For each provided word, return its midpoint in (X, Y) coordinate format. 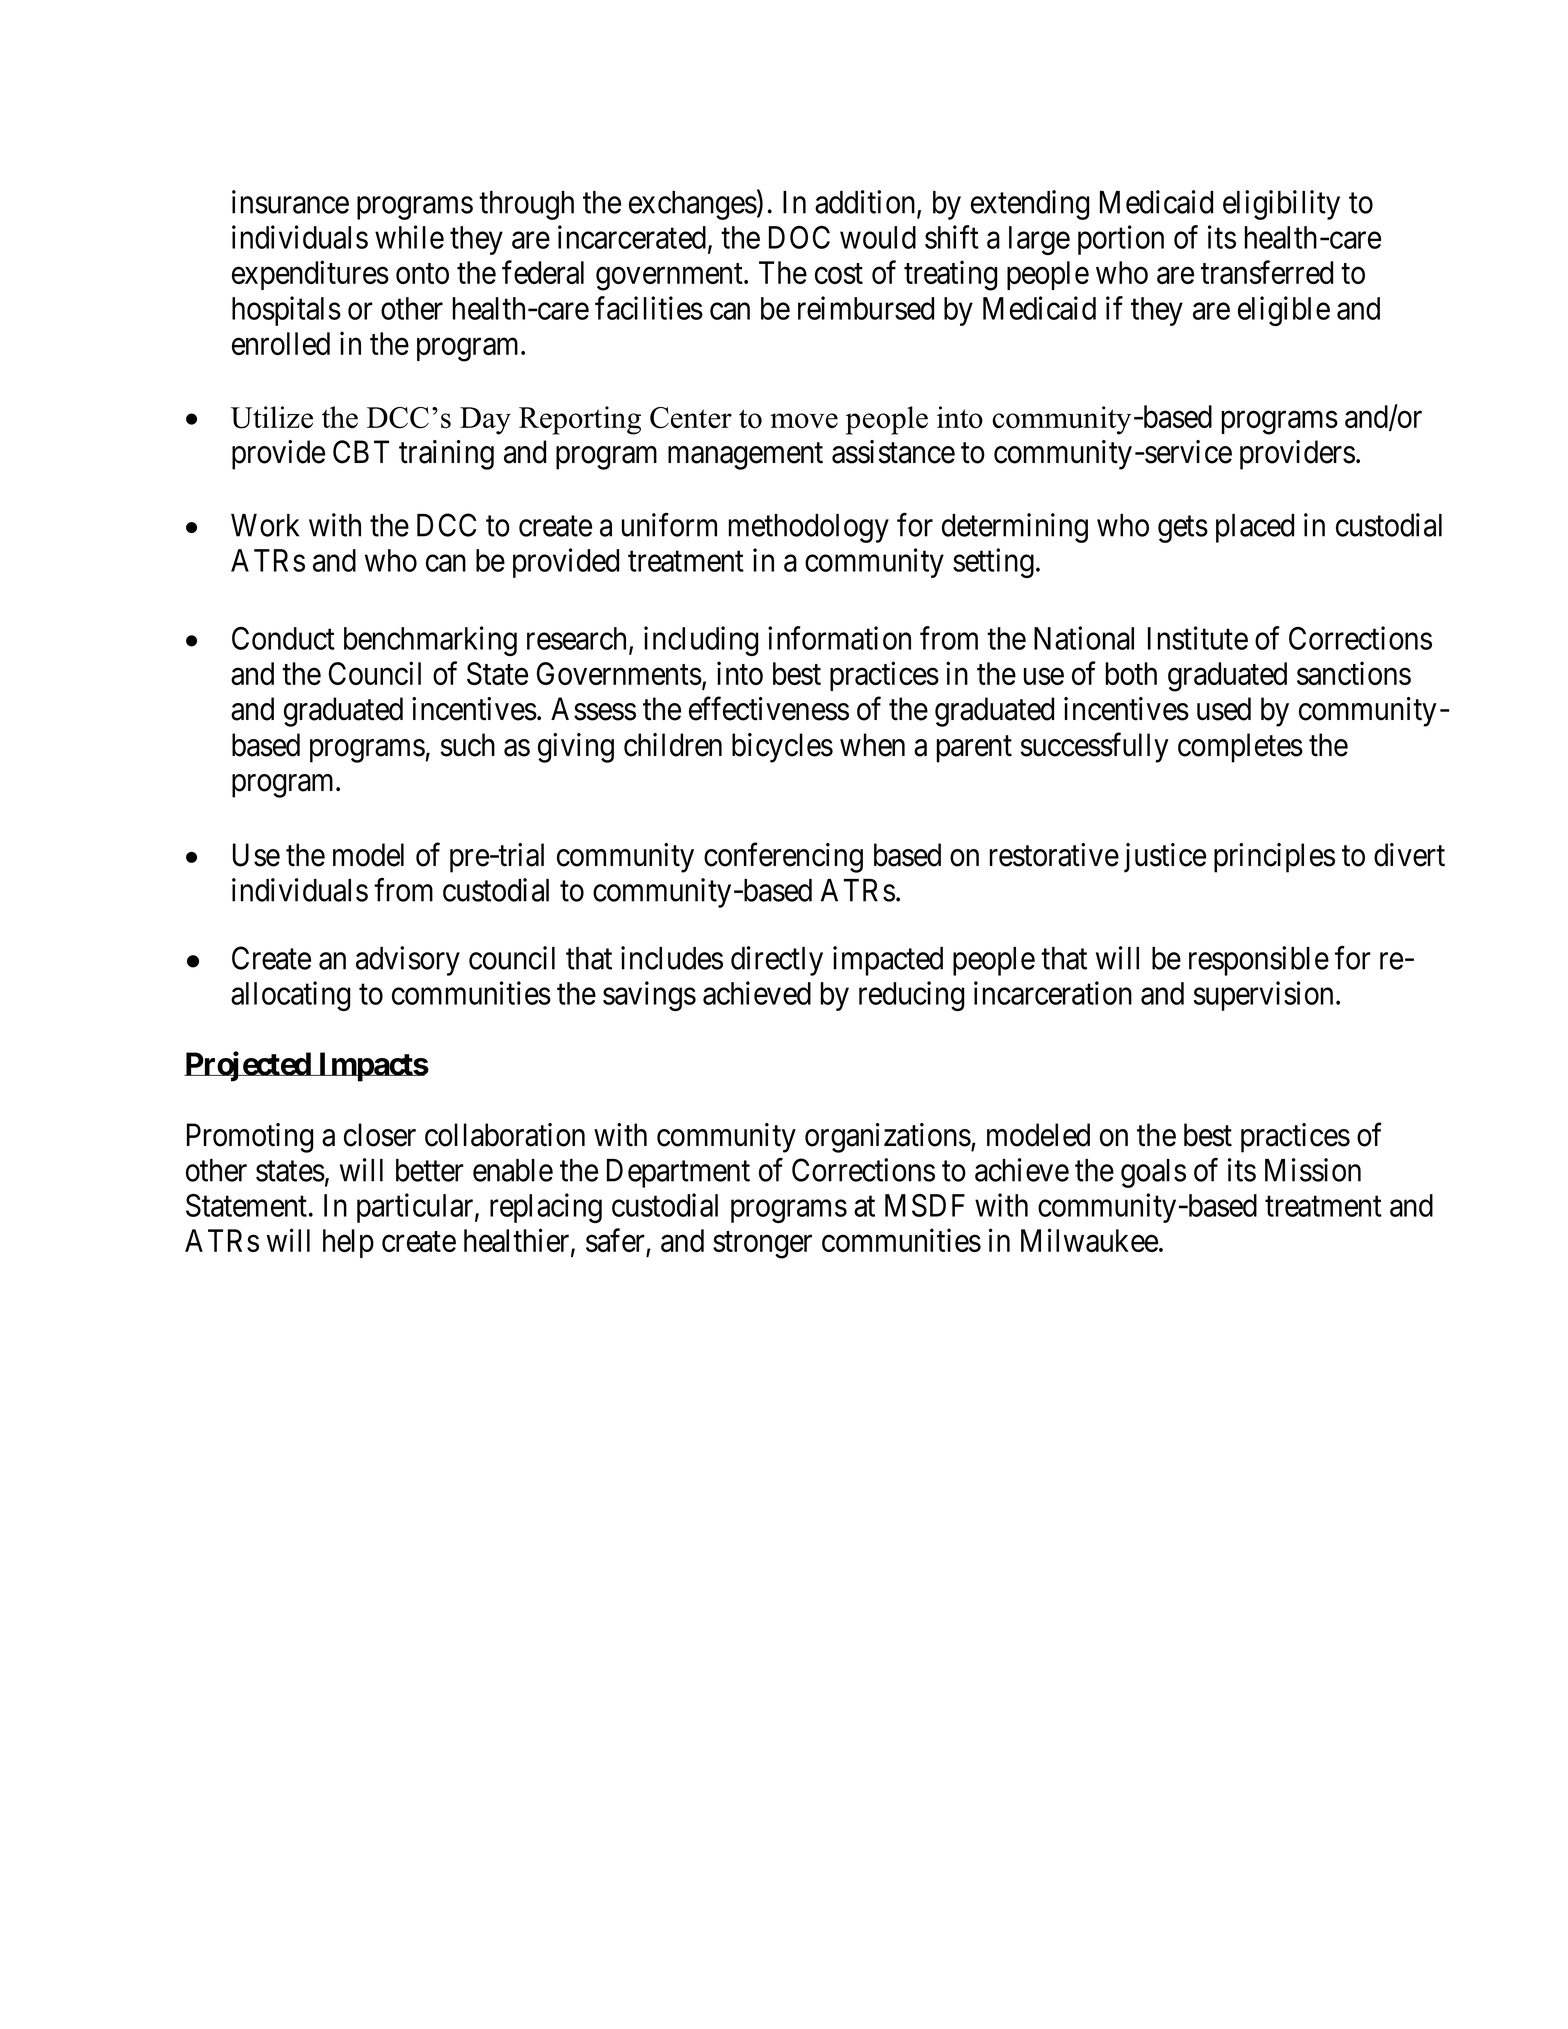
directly (777, 961)
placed (1255, 528)
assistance (893, 452)
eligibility (1281, 205)
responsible (1259, 961)
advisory (408, 961)
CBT (361, 452)
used (1224, 709)
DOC (799, 237)
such (468, 745)
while (409, 237)
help (348, 1243)
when (872, 745)
